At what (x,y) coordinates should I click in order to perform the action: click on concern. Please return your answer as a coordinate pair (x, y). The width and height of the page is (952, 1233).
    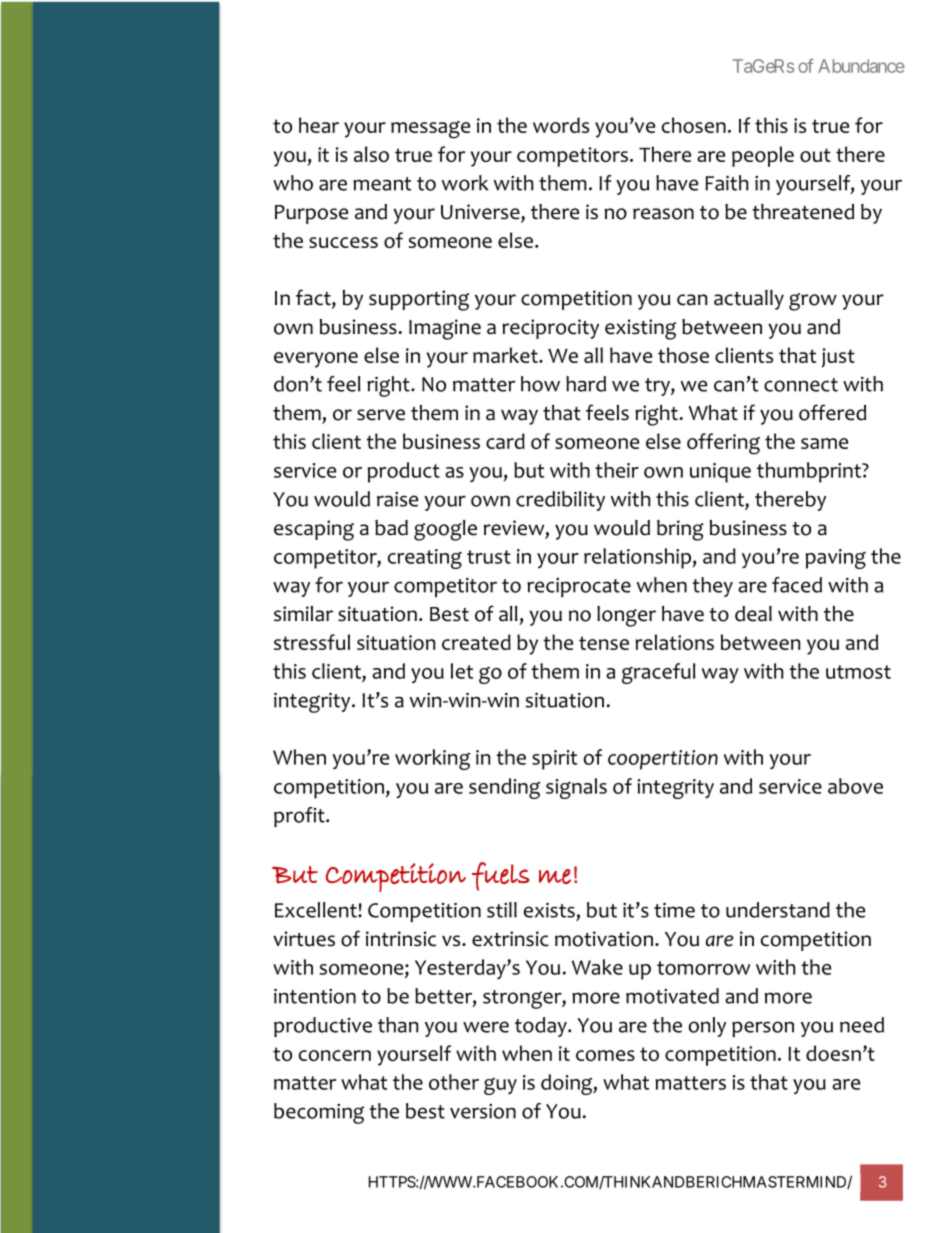
    Looking at the image, I should click on (335, 1055).
